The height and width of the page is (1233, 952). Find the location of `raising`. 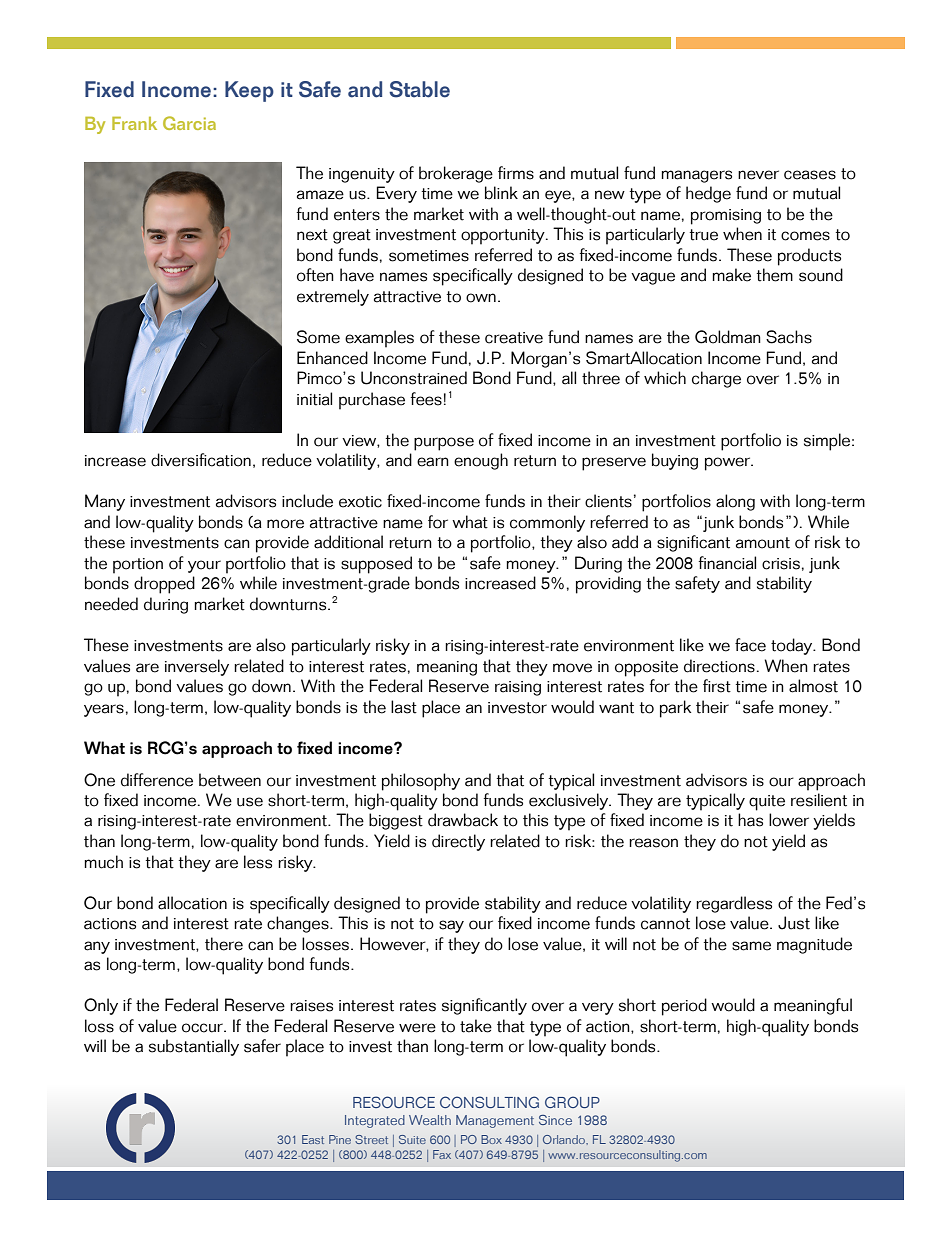

raising is located at coordinates (518, 688).
